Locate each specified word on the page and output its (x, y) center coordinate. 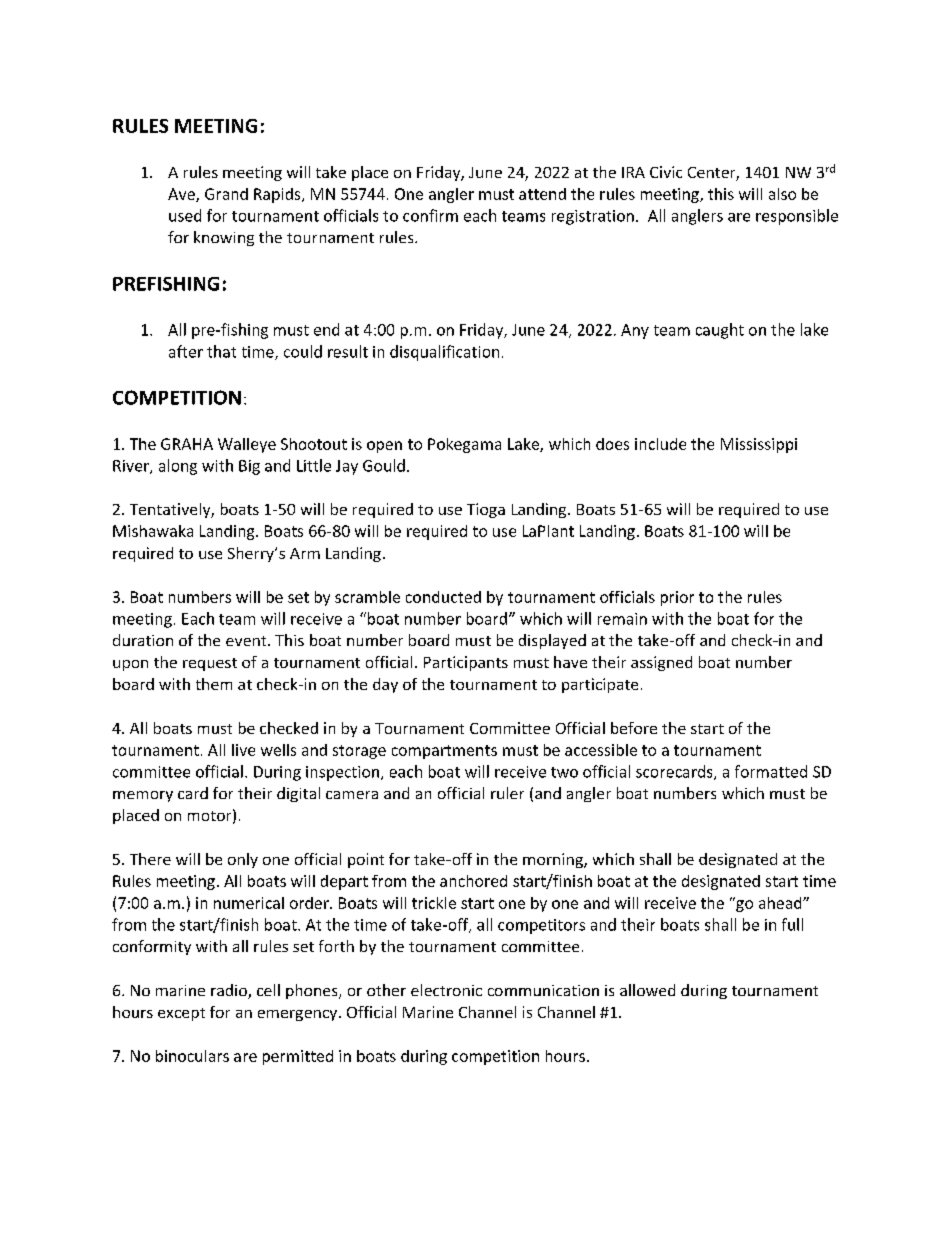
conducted (443, 597)
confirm (430, 215)
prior (677, 598)
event (247, 641)
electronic (446, 990)
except (181, 1014)
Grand (226, 194)
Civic (666, 172)
